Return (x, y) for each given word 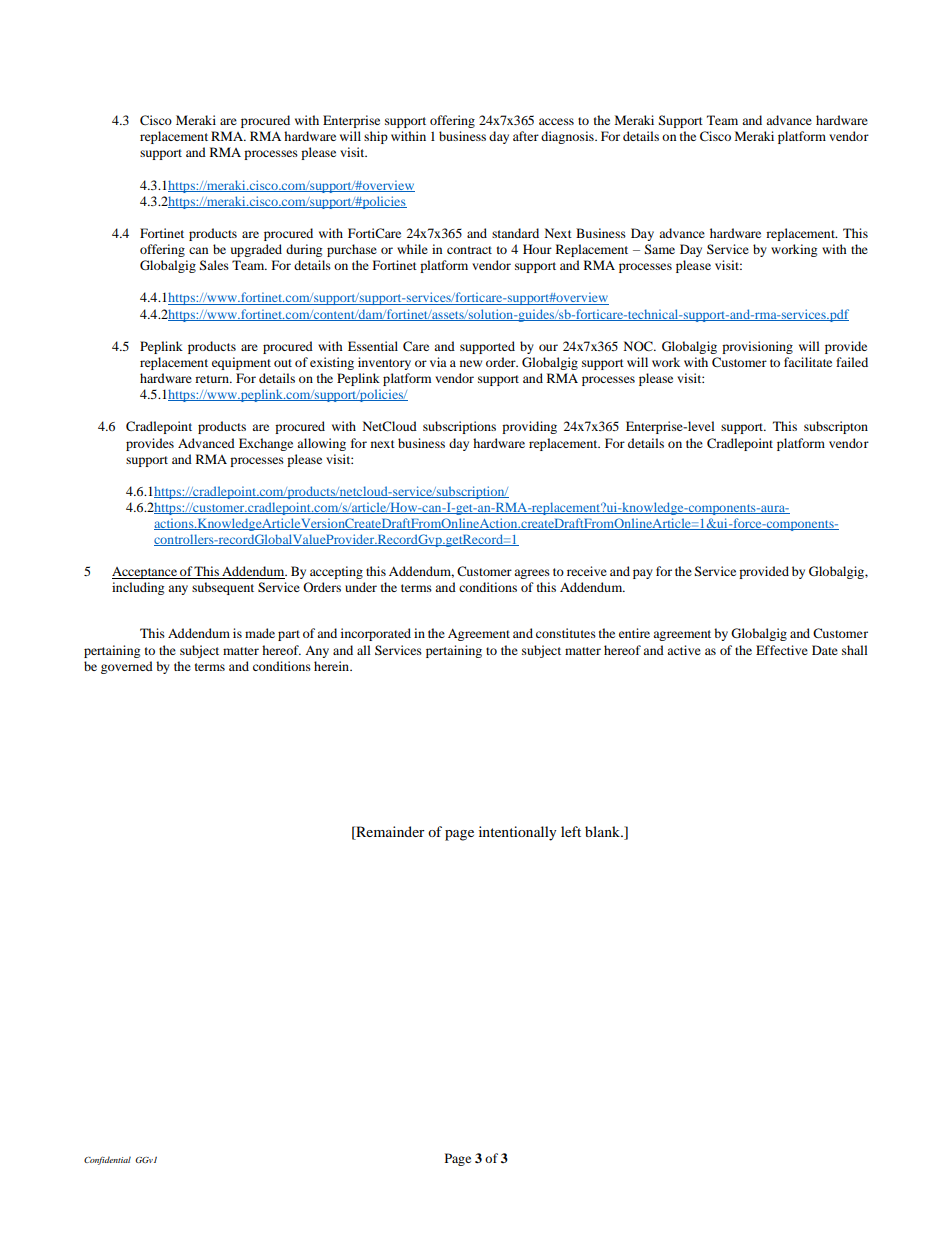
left (571, 831)
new (471, 363)
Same (660, 249)
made (260, 633)
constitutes (566, 633)
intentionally (518, 833)
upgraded (256, 250)
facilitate (808, 362)
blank (604, 831)
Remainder (389, 833)
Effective (782, 650)
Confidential (107, 1160)
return (213, 379)
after (526, 136)
